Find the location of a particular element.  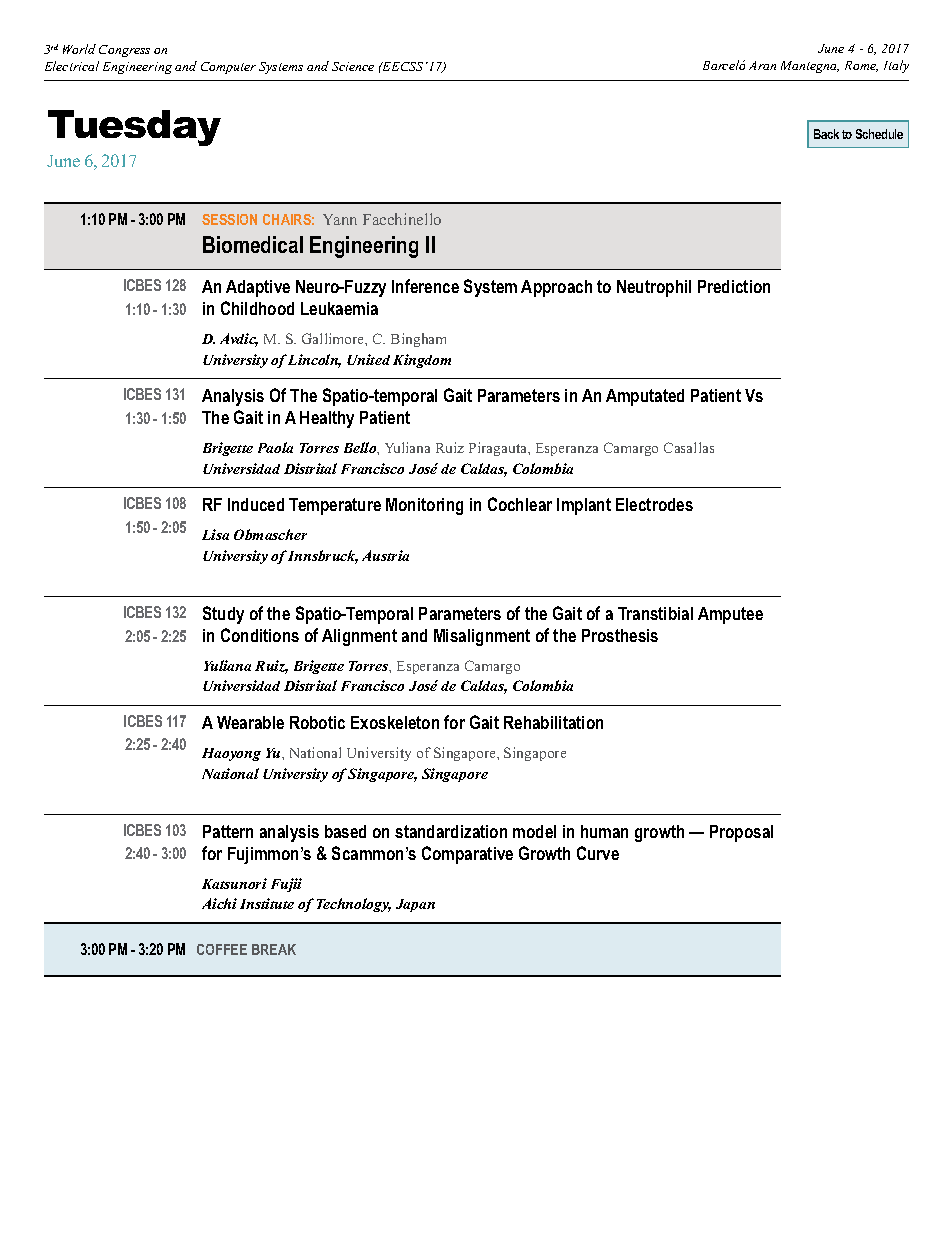

Science is located at coordinates (353, 66).
